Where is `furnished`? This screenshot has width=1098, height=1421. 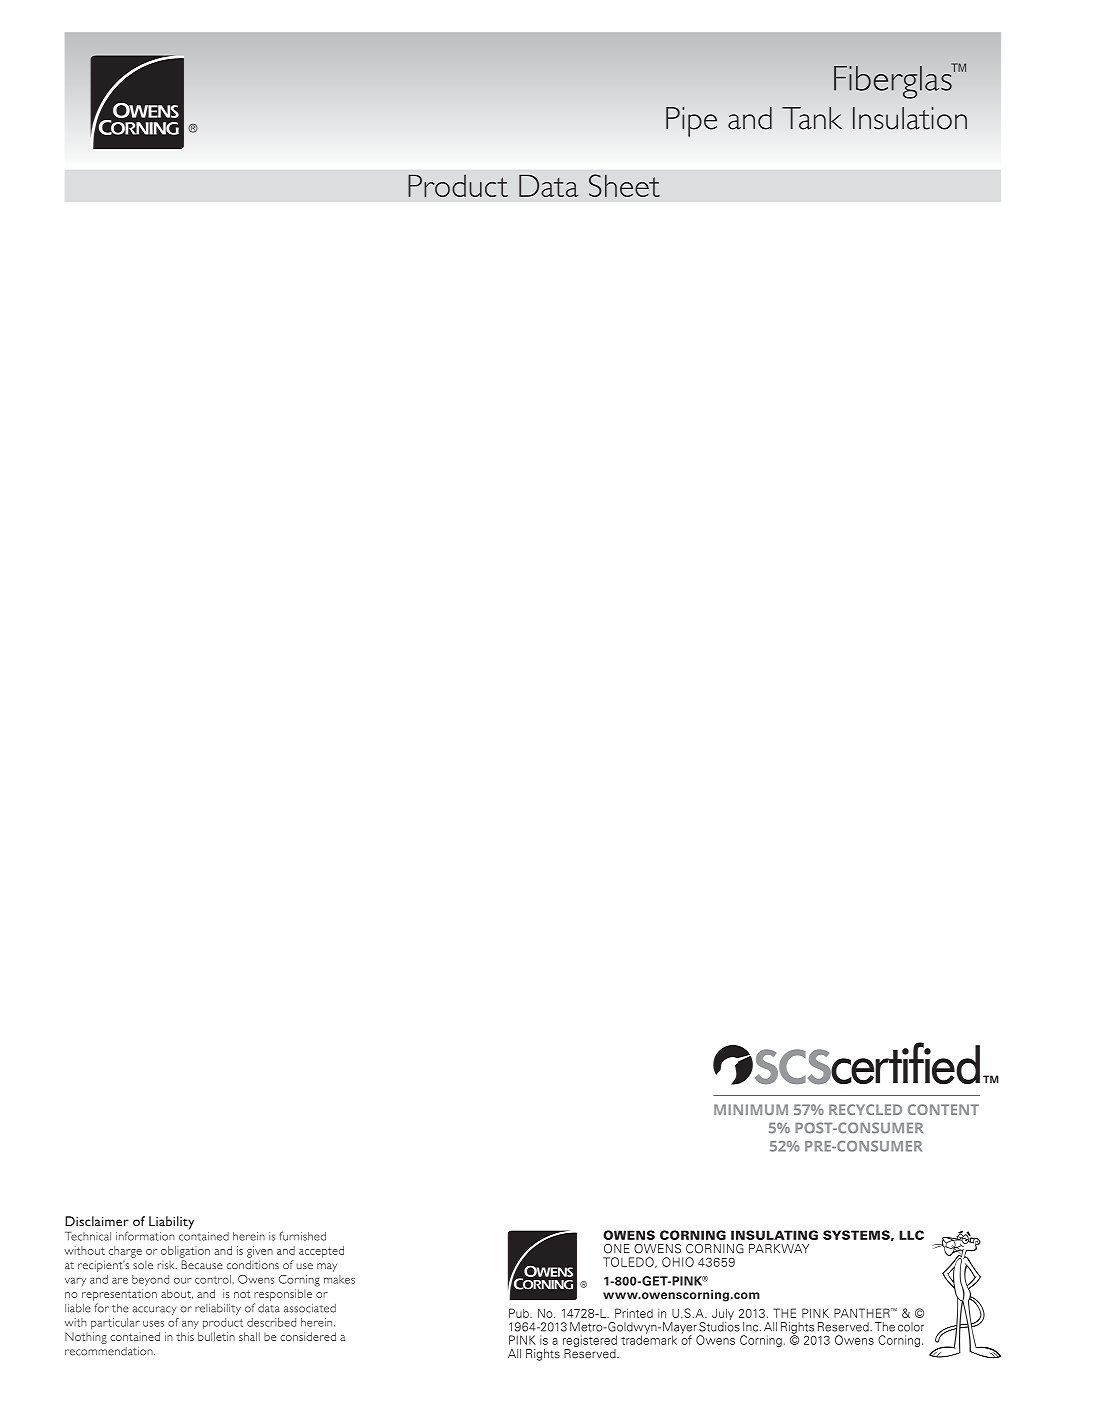 furnished is located at coordinates (303, 1236).
